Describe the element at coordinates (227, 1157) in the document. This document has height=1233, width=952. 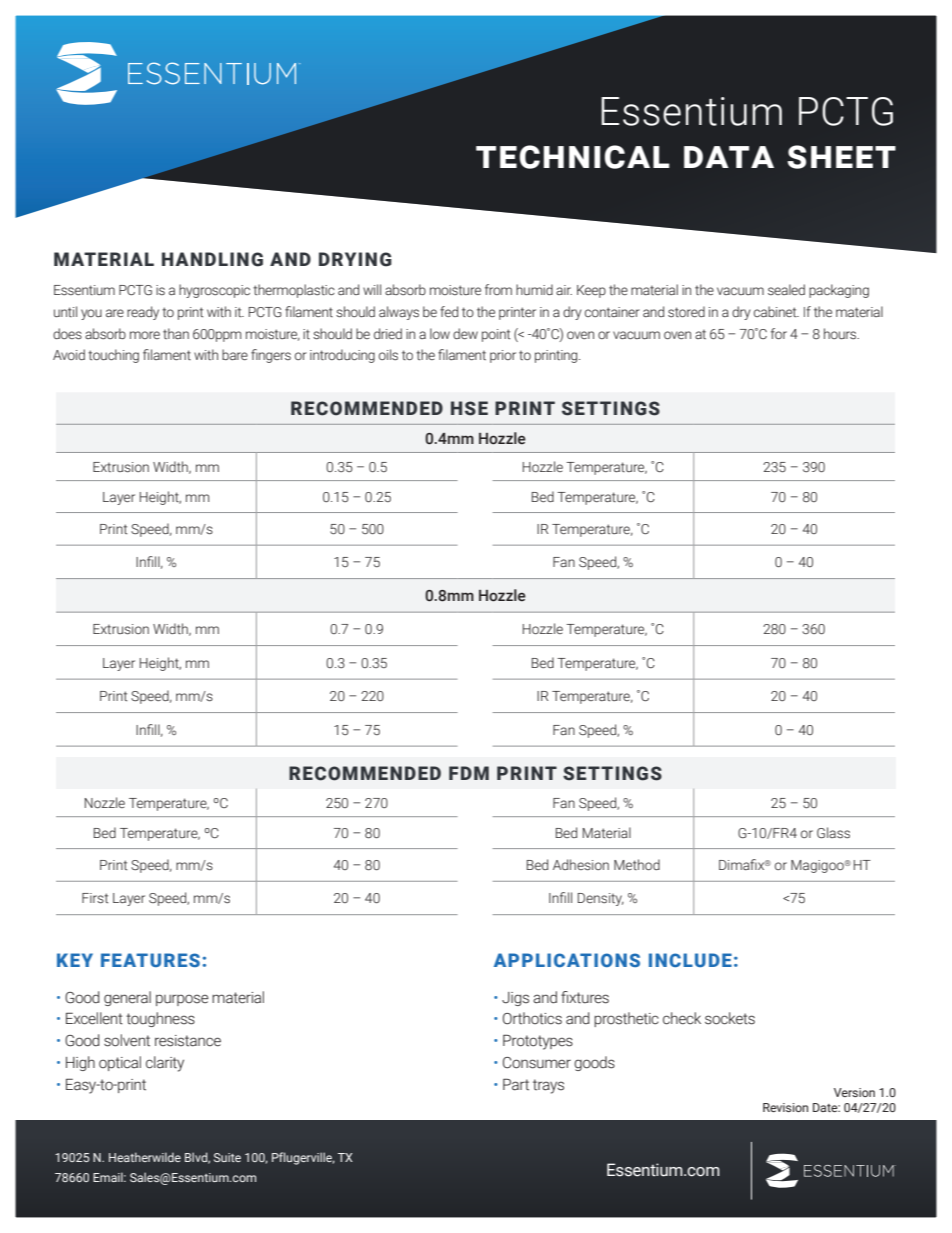
I see `Suite` at that location.
